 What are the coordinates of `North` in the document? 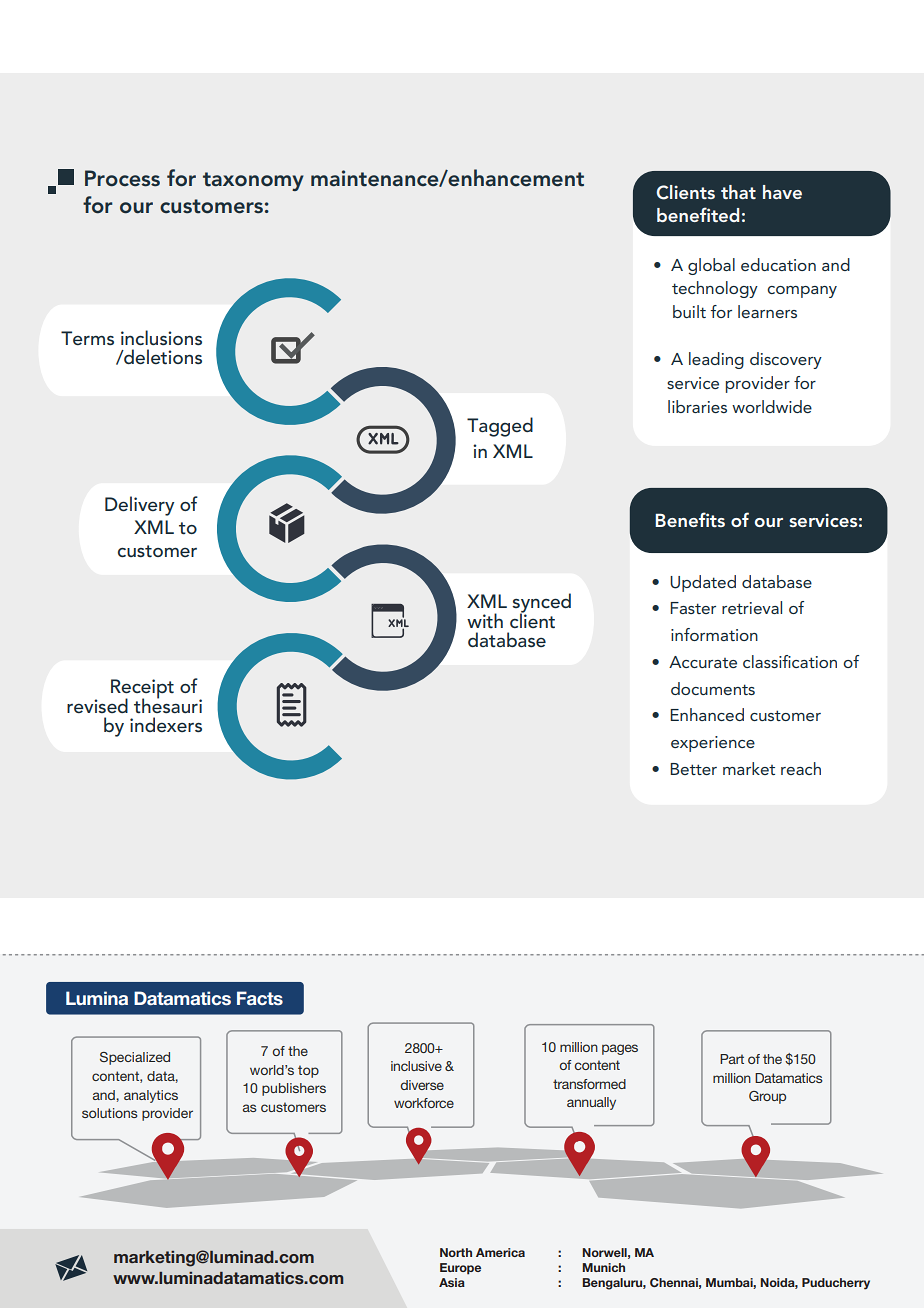 It's located at (456, 1252).
